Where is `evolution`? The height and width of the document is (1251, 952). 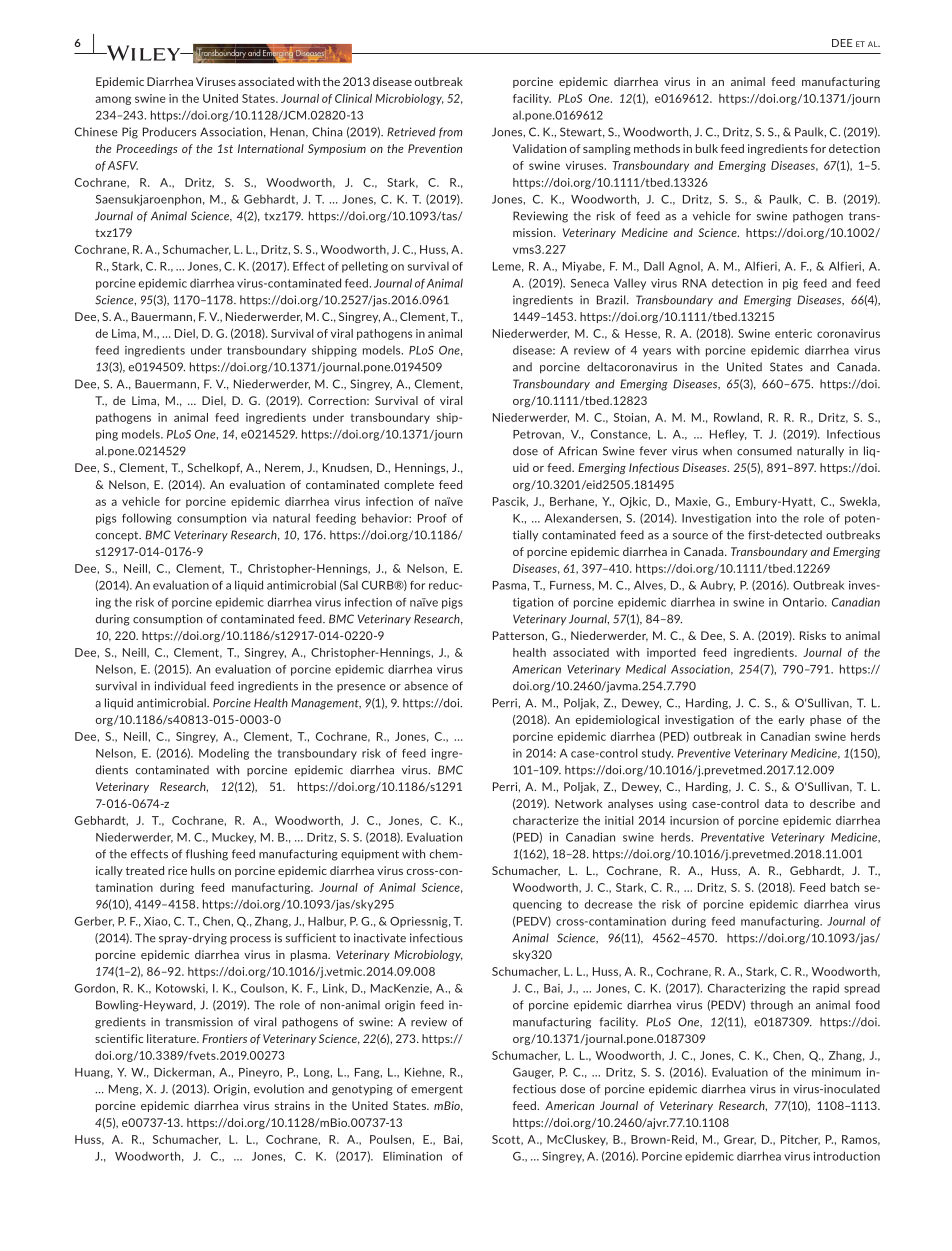 evolution is located at coordinates (279, 1089).
